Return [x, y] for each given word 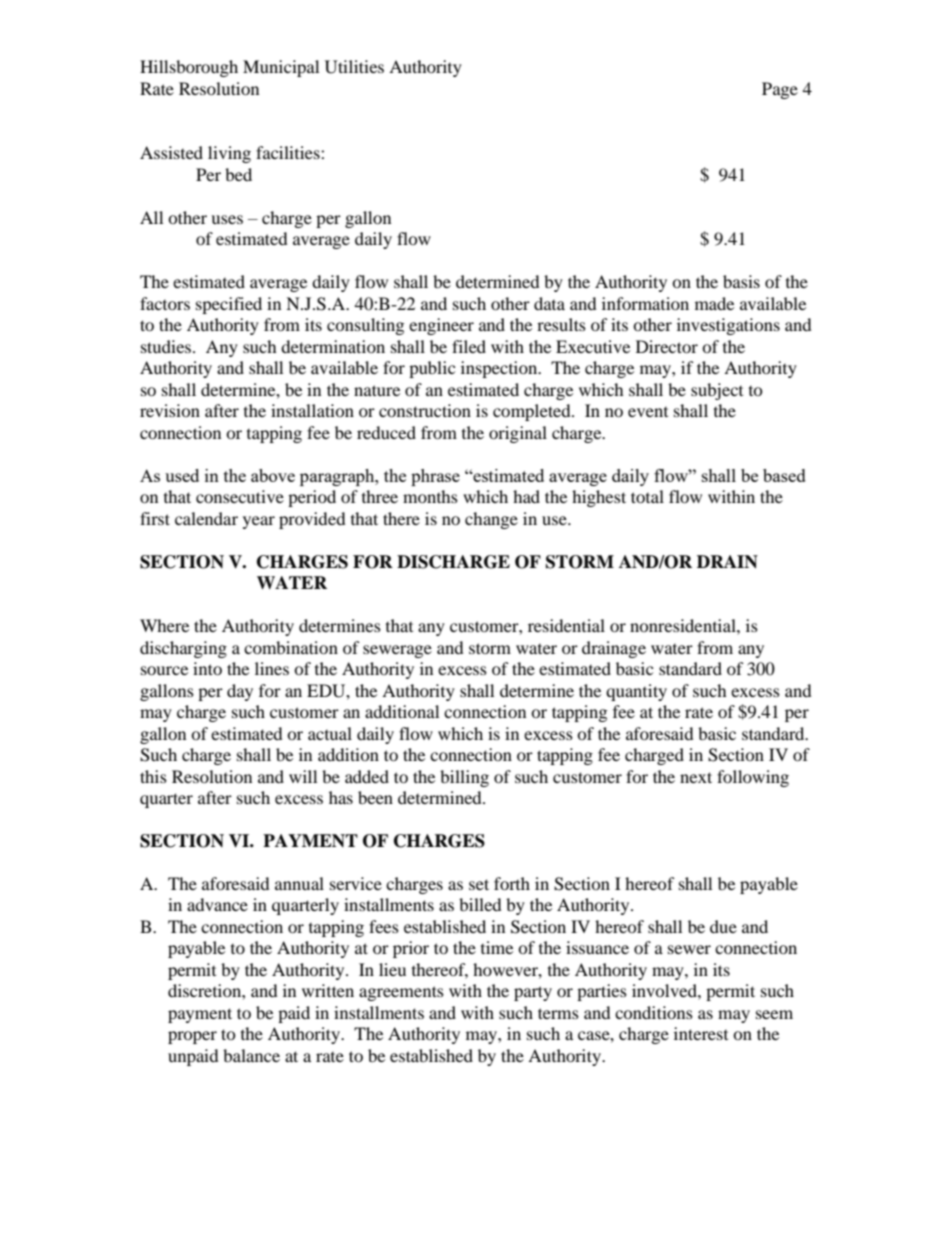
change [491, 520]
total [647, 496]
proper [192, 1037]
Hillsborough [189, 68]
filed [469, 346]
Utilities [354, 67]
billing [464, 778]
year [259, 522]
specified [229, 305]
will [303, 776]
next [696, 777]
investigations [728, 326]
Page [780, 90]
